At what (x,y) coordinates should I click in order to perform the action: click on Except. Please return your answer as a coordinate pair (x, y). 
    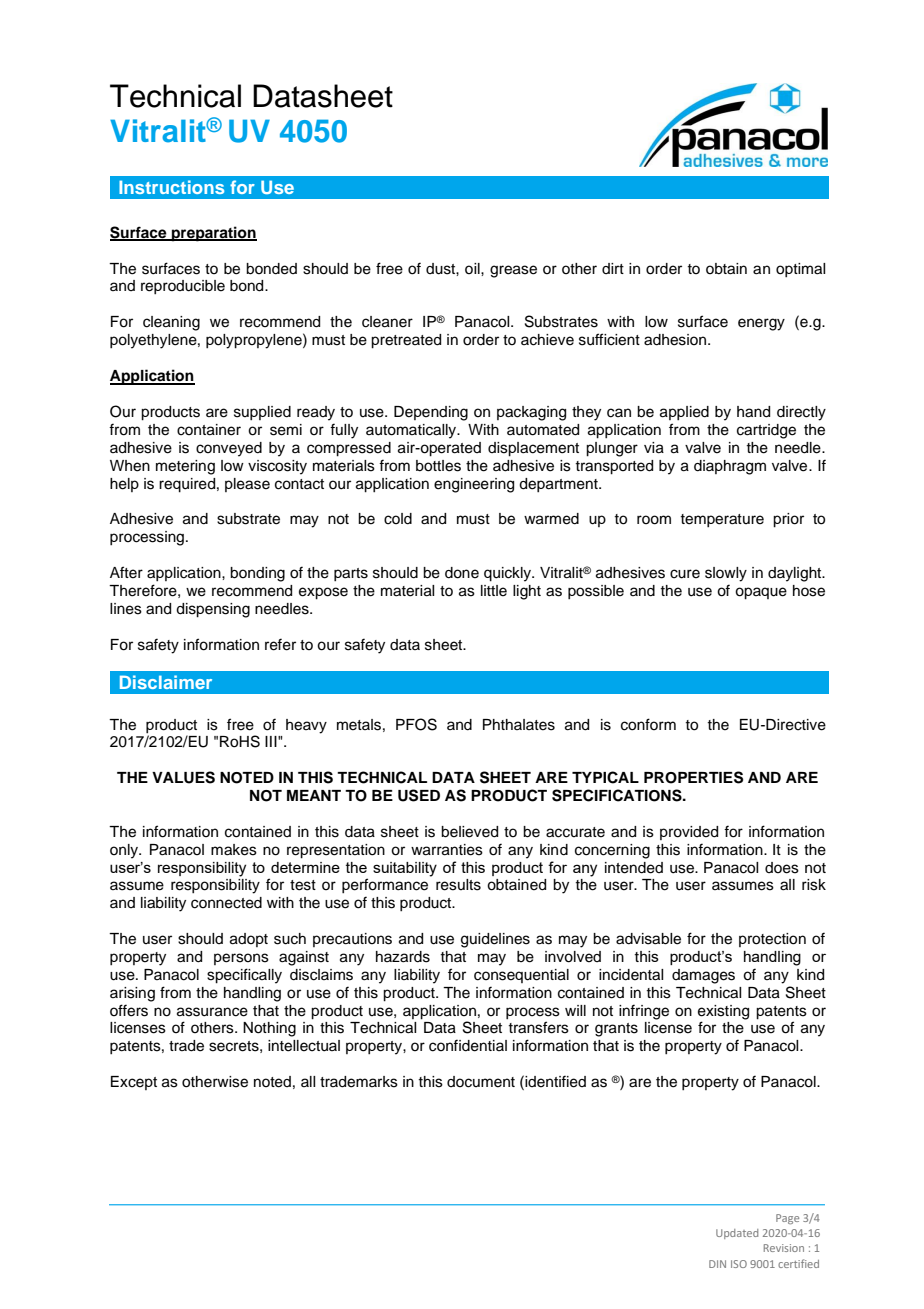
    Looking at the image, I should click on (134, 1083).
